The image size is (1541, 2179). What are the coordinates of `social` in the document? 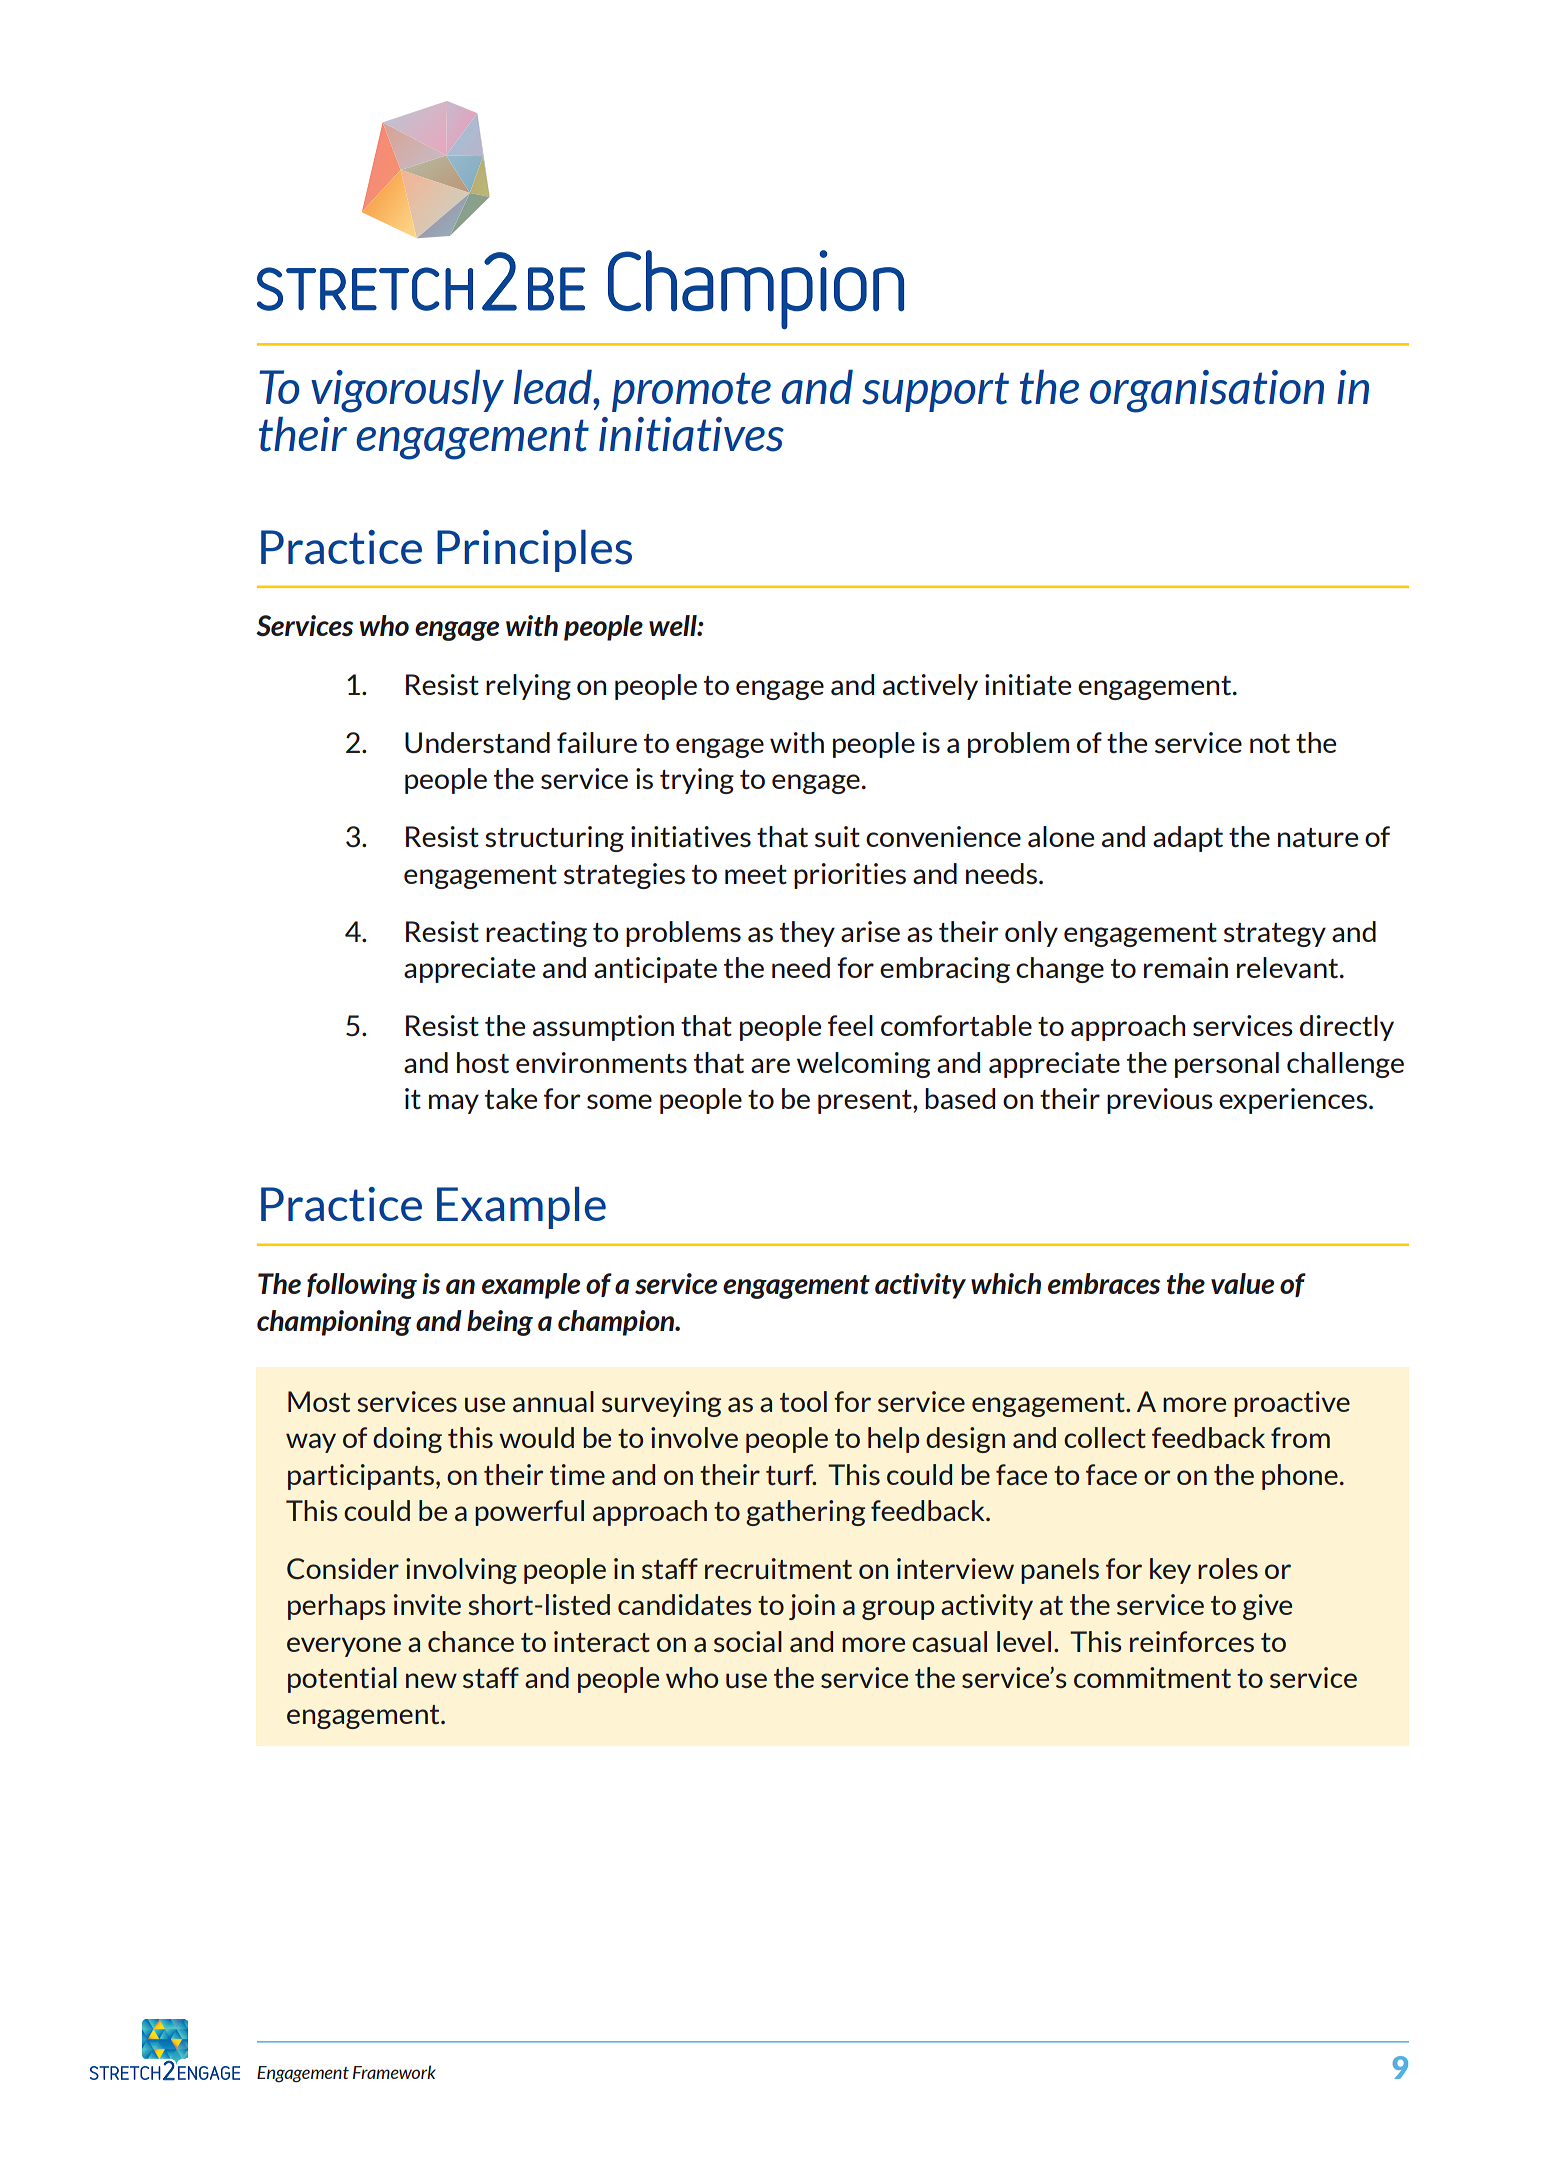 It's located at (748, 1641).
